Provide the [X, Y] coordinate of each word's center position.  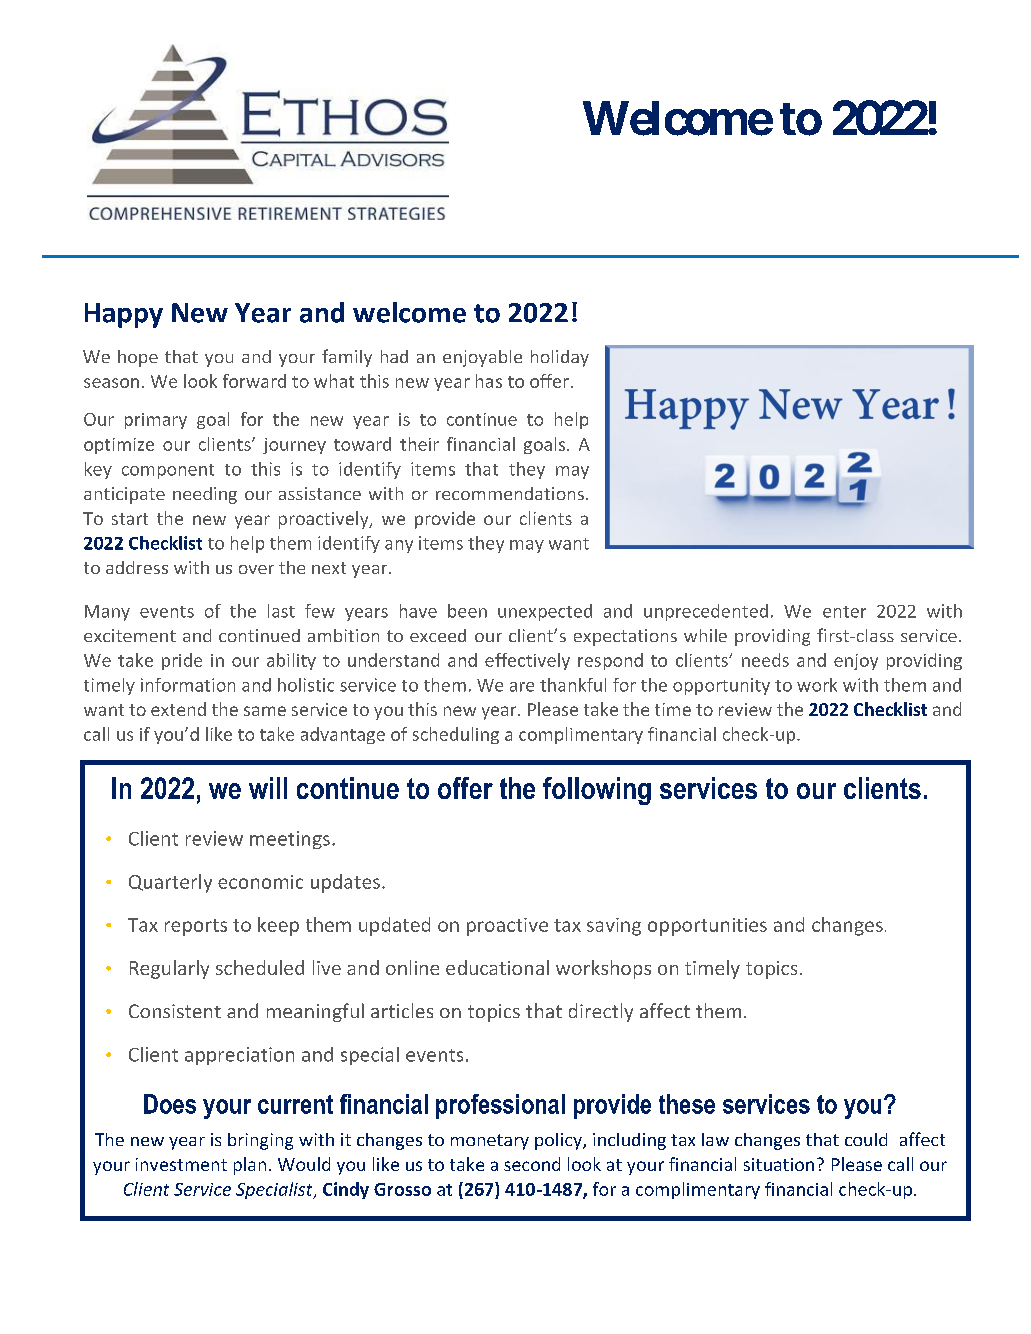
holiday [560, 358]
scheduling [456, 735]
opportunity [721, 686]
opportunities [707, 927]
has [489, 381]
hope [138, 358]
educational [497, 967]
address [137, 567]
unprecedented [706, 612]
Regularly [169, 969]
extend [178, 709]
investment [181, 1164]
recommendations [510, 493]
